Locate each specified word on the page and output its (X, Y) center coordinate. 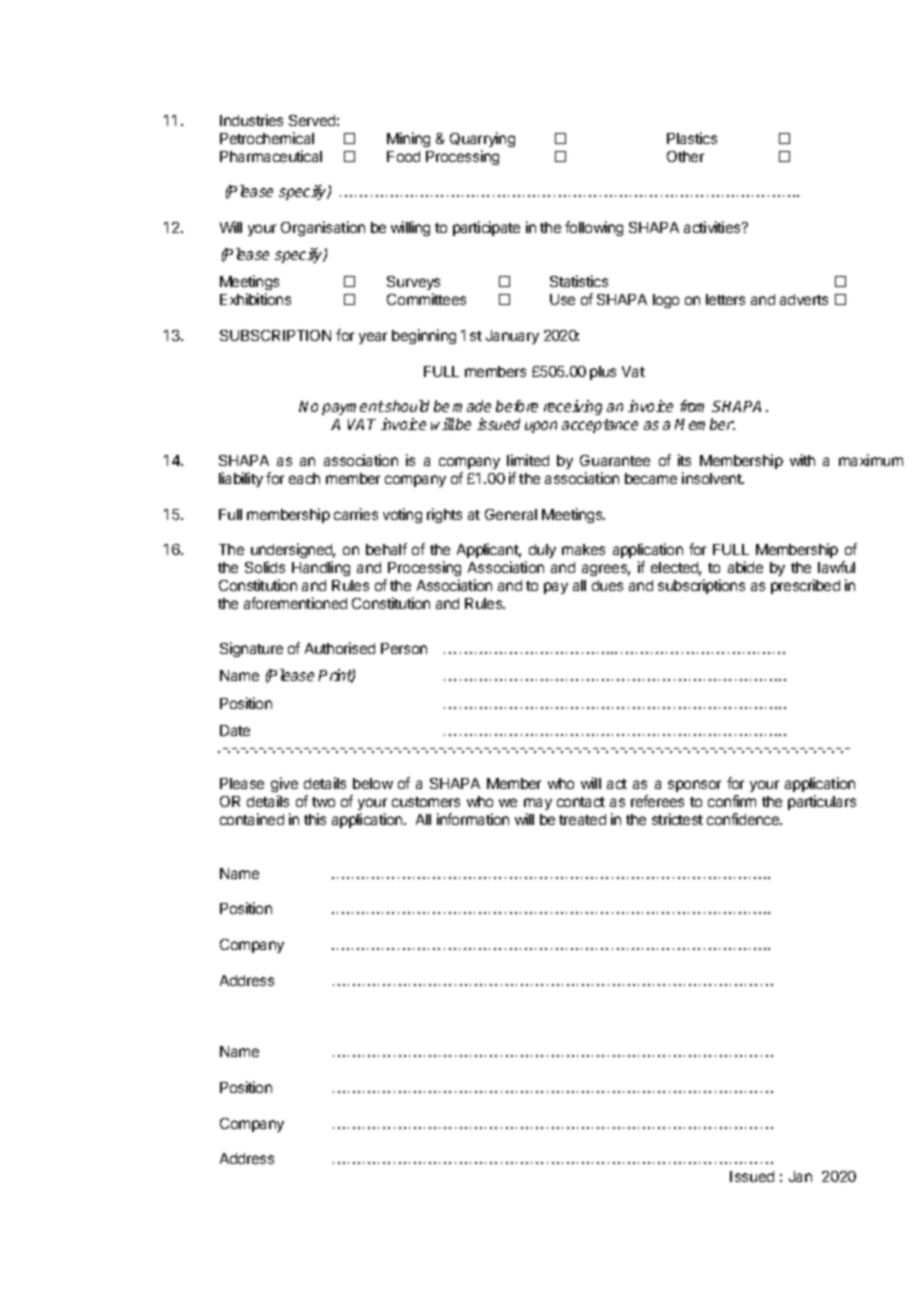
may (538, 804)
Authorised (340, 648)
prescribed (805, 586)
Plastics (692, 138)
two (323, 802)
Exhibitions (255, 299)
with (802, 460)
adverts (804, 299)
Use (562, 299)
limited (528, 460)
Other (685, 156)
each (304, 478)
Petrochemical (267, 138)
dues (607, 585)
